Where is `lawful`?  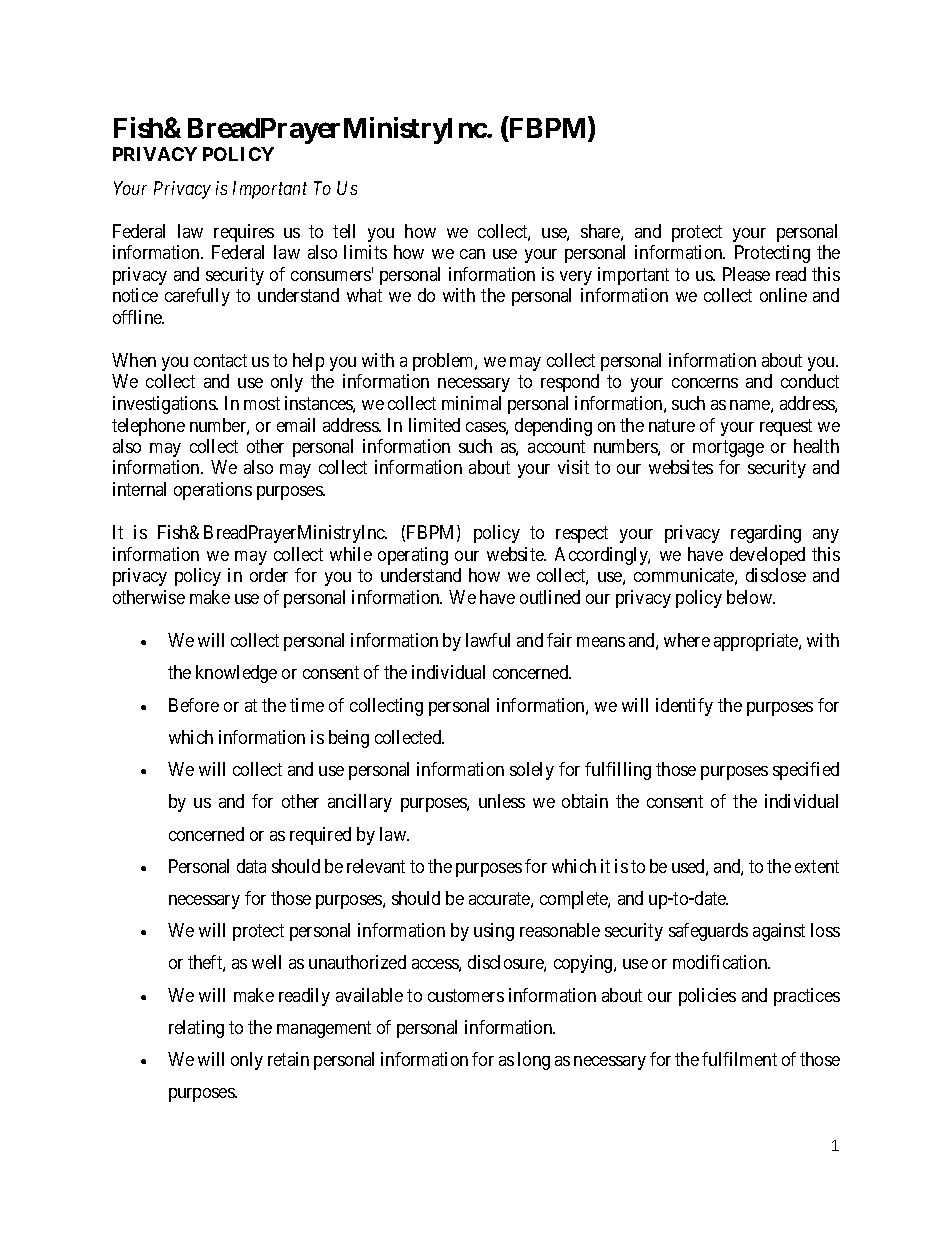 lawful is located at coordinates (488, 640).
